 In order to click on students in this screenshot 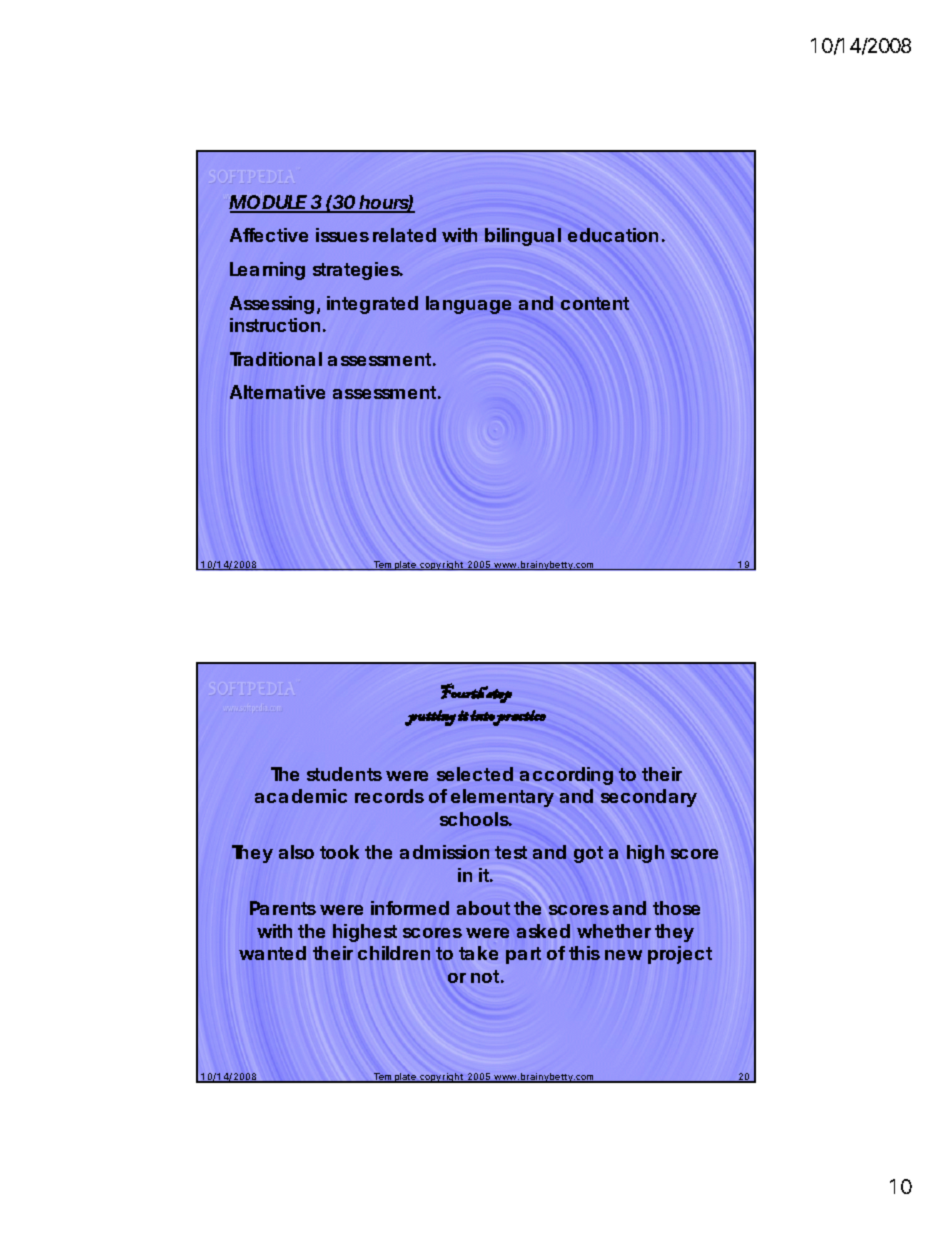, I will do `click(344, 774)`.
